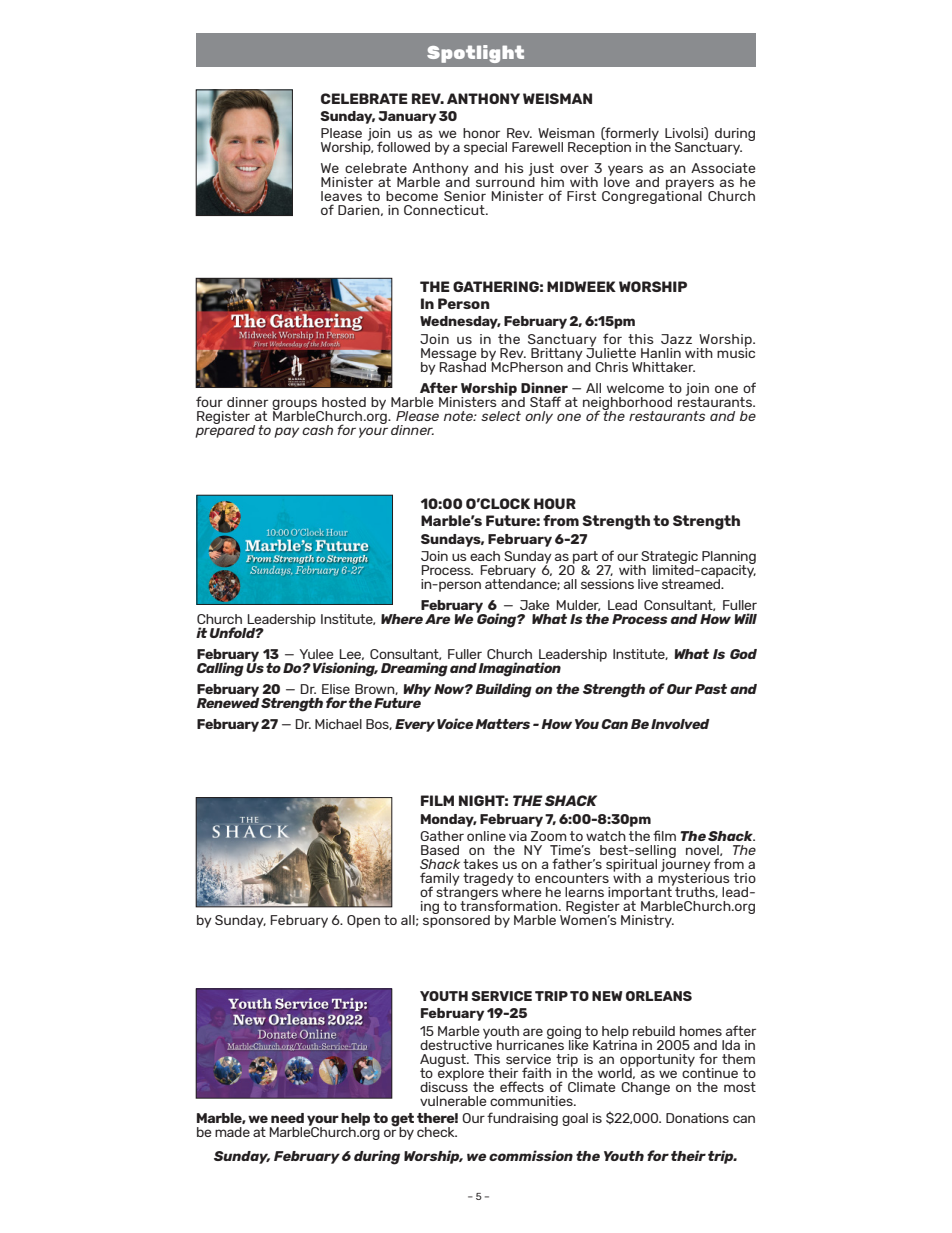 The width and height of the screenshot is (952, 1233). Describe the element at coordinates (287, 1118) in the screenshot. I see `need` at that location.
